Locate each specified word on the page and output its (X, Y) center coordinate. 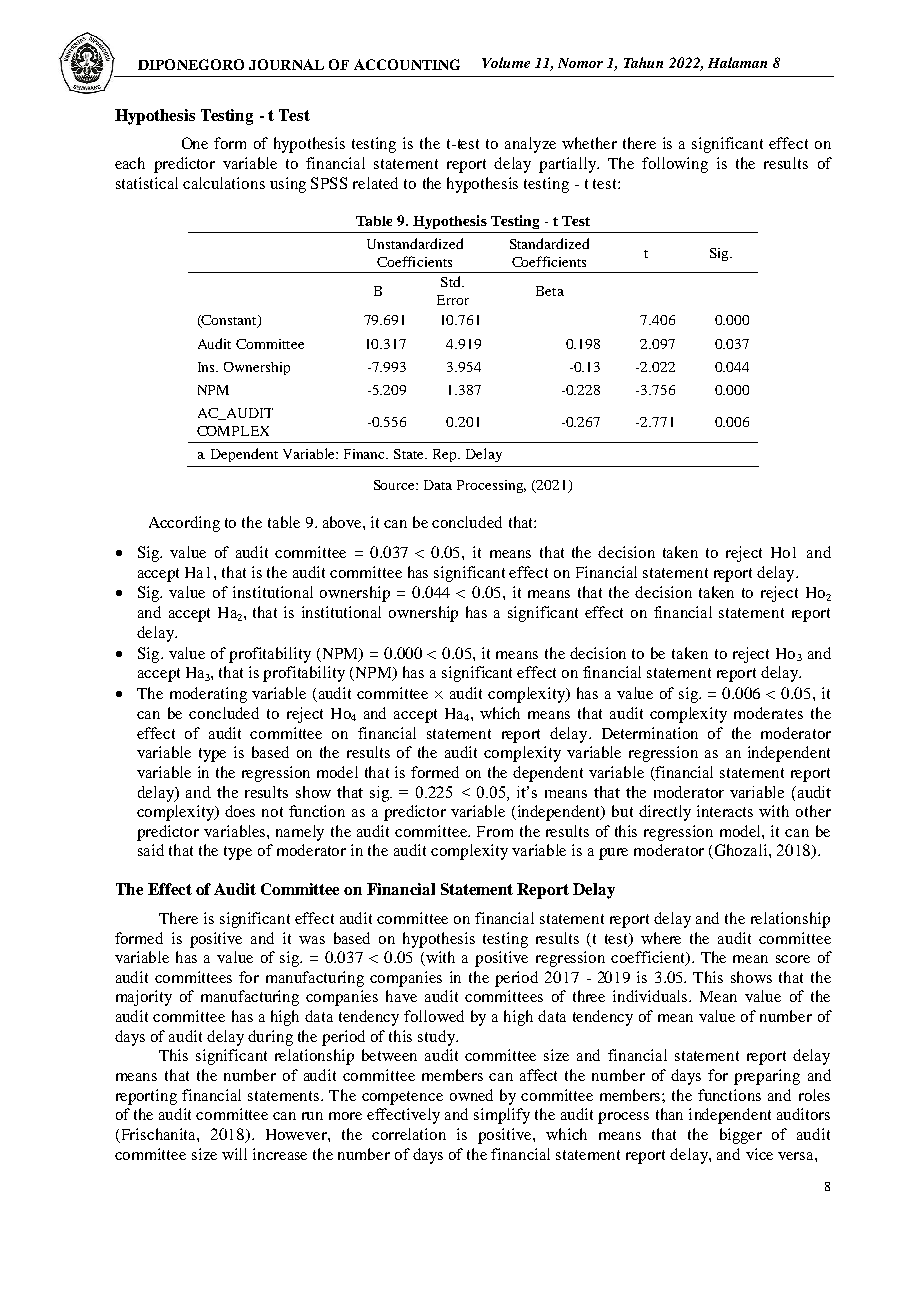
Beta (550, 291)
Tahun (643, 62)
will (234, 1154)
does (240, 811)
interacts (725, 811)
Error (453, 300)
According (184, 524)
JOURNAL (286, 64)
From (495, 831)
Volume (506, 62)
